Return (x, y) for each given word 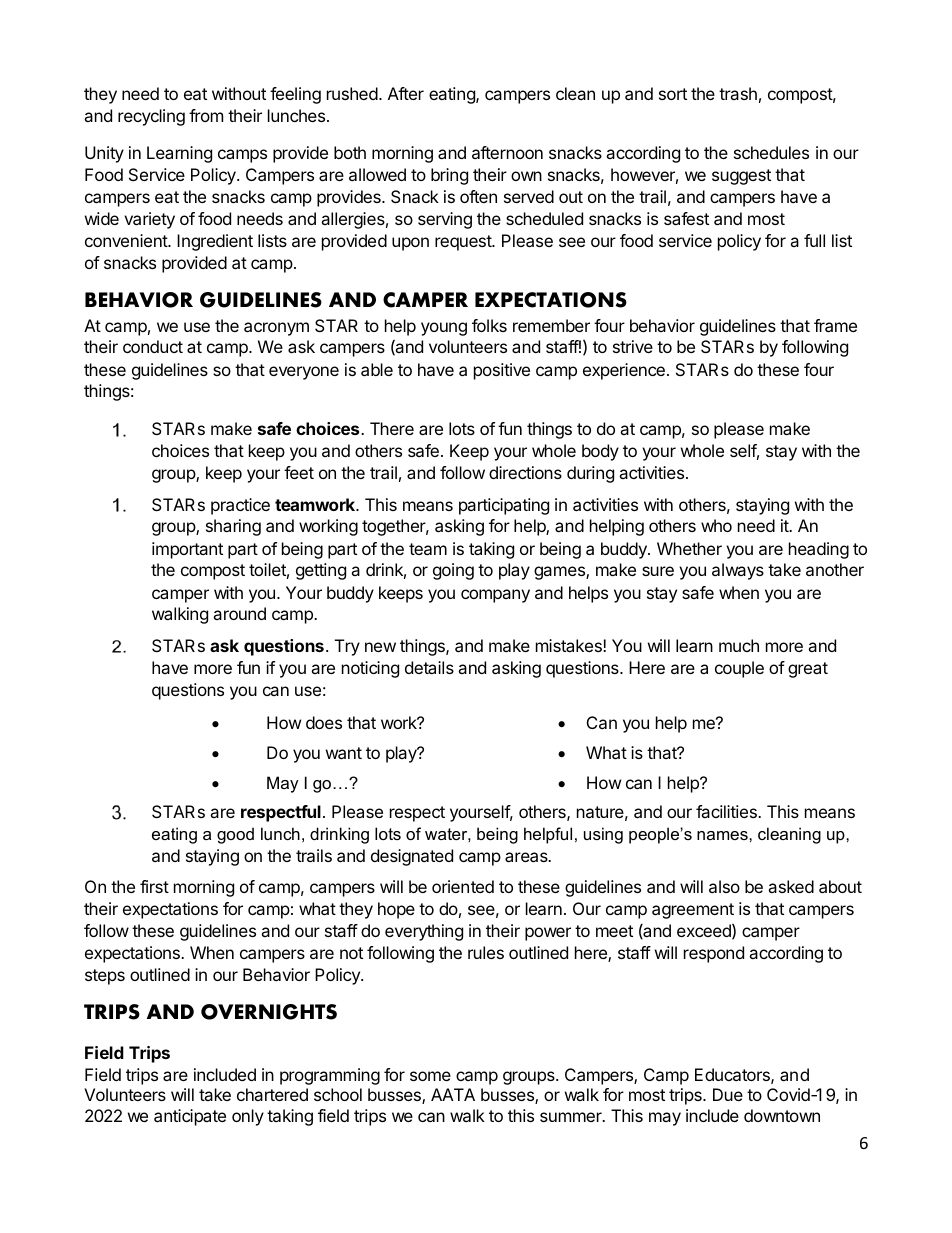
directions (525, 472)
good (235, 835)
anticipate (190, 1117)
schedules (771, 152)
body (600, 452)
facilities (727, 811)
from (206, 115)
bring (449, 176)
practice (240, 506)
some (430, 1076)
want (344, 753)
